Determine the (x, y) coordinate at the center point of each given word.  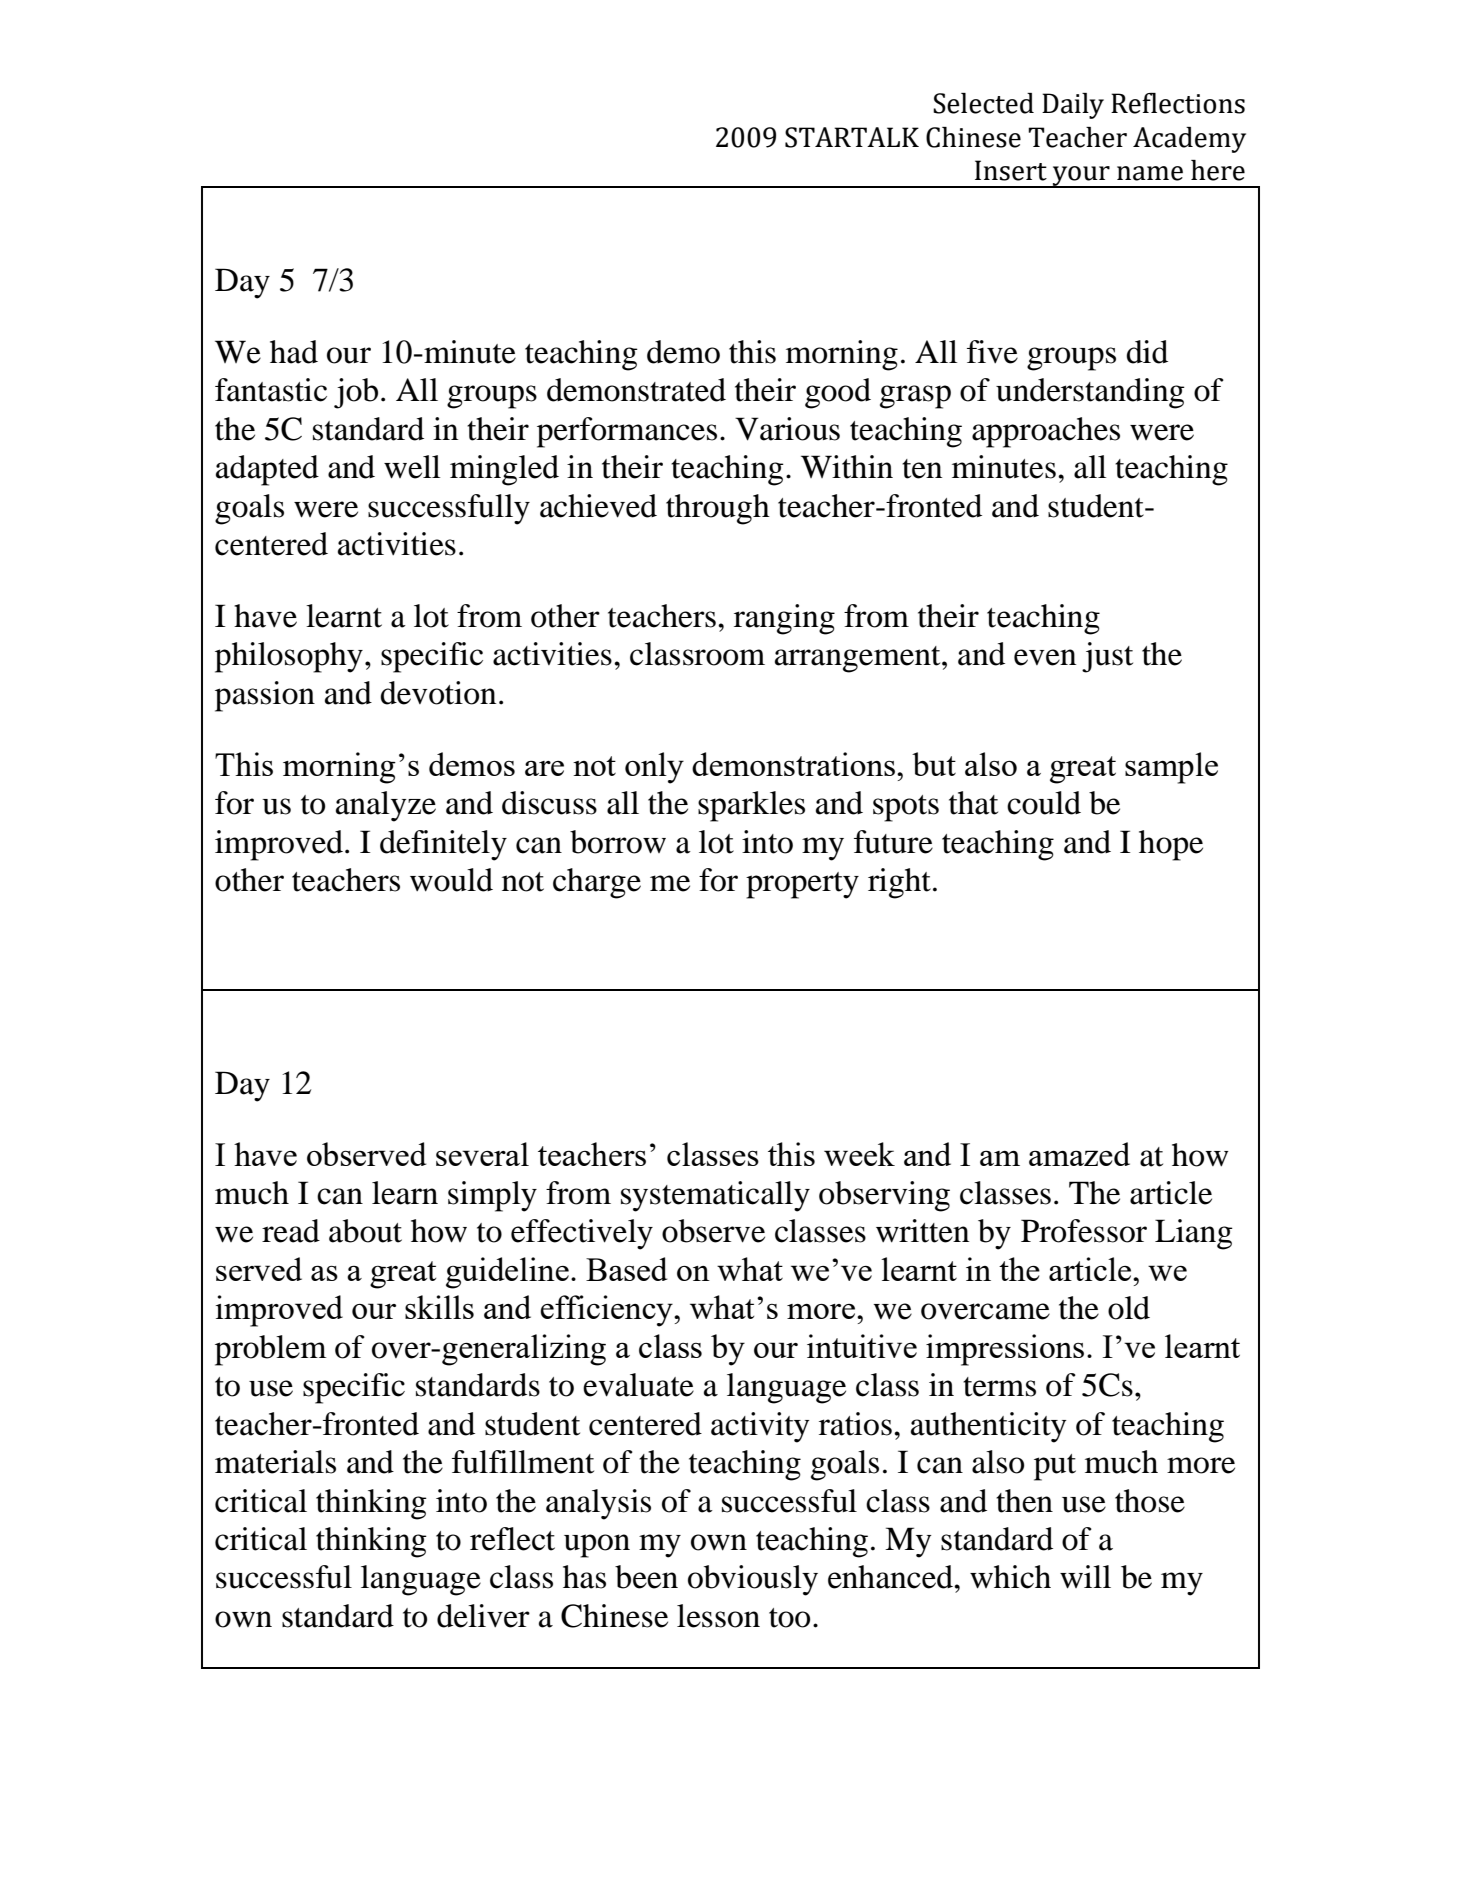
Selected (983, 103)
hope (1171, 845)
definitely (443, 845)
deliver (483, 1616)
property (802, 885)
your (1081, 177)
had (294, 352)
